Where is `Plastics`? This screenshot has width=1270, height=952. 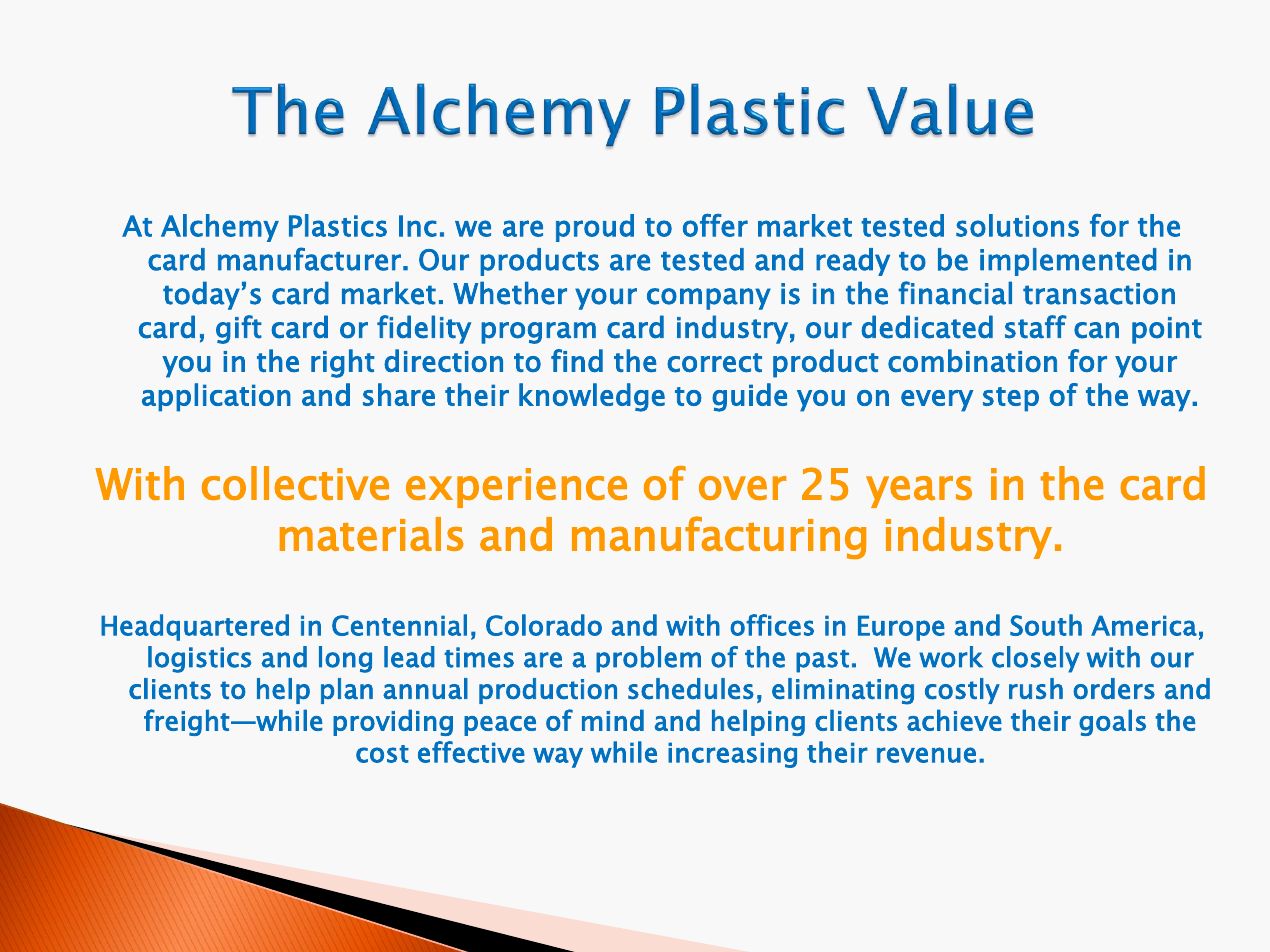
Plastics is located at coordinates (338, 225).
